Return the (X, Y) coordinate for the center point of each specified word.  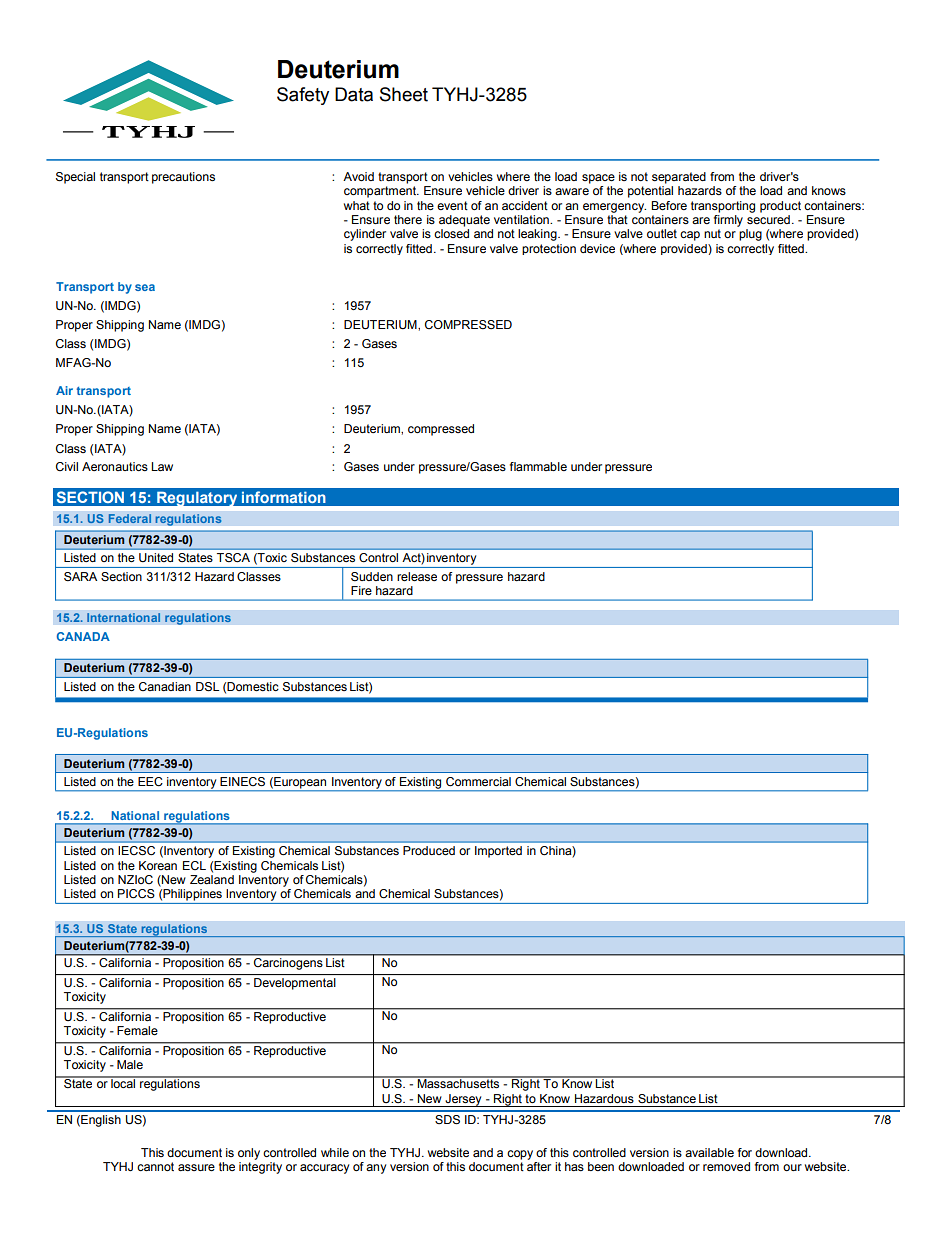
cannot (155, 1166)
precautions (183, 178)
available (709, 1152)
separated (679, 178)
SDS (447, 1120)
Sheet (404, 94)
